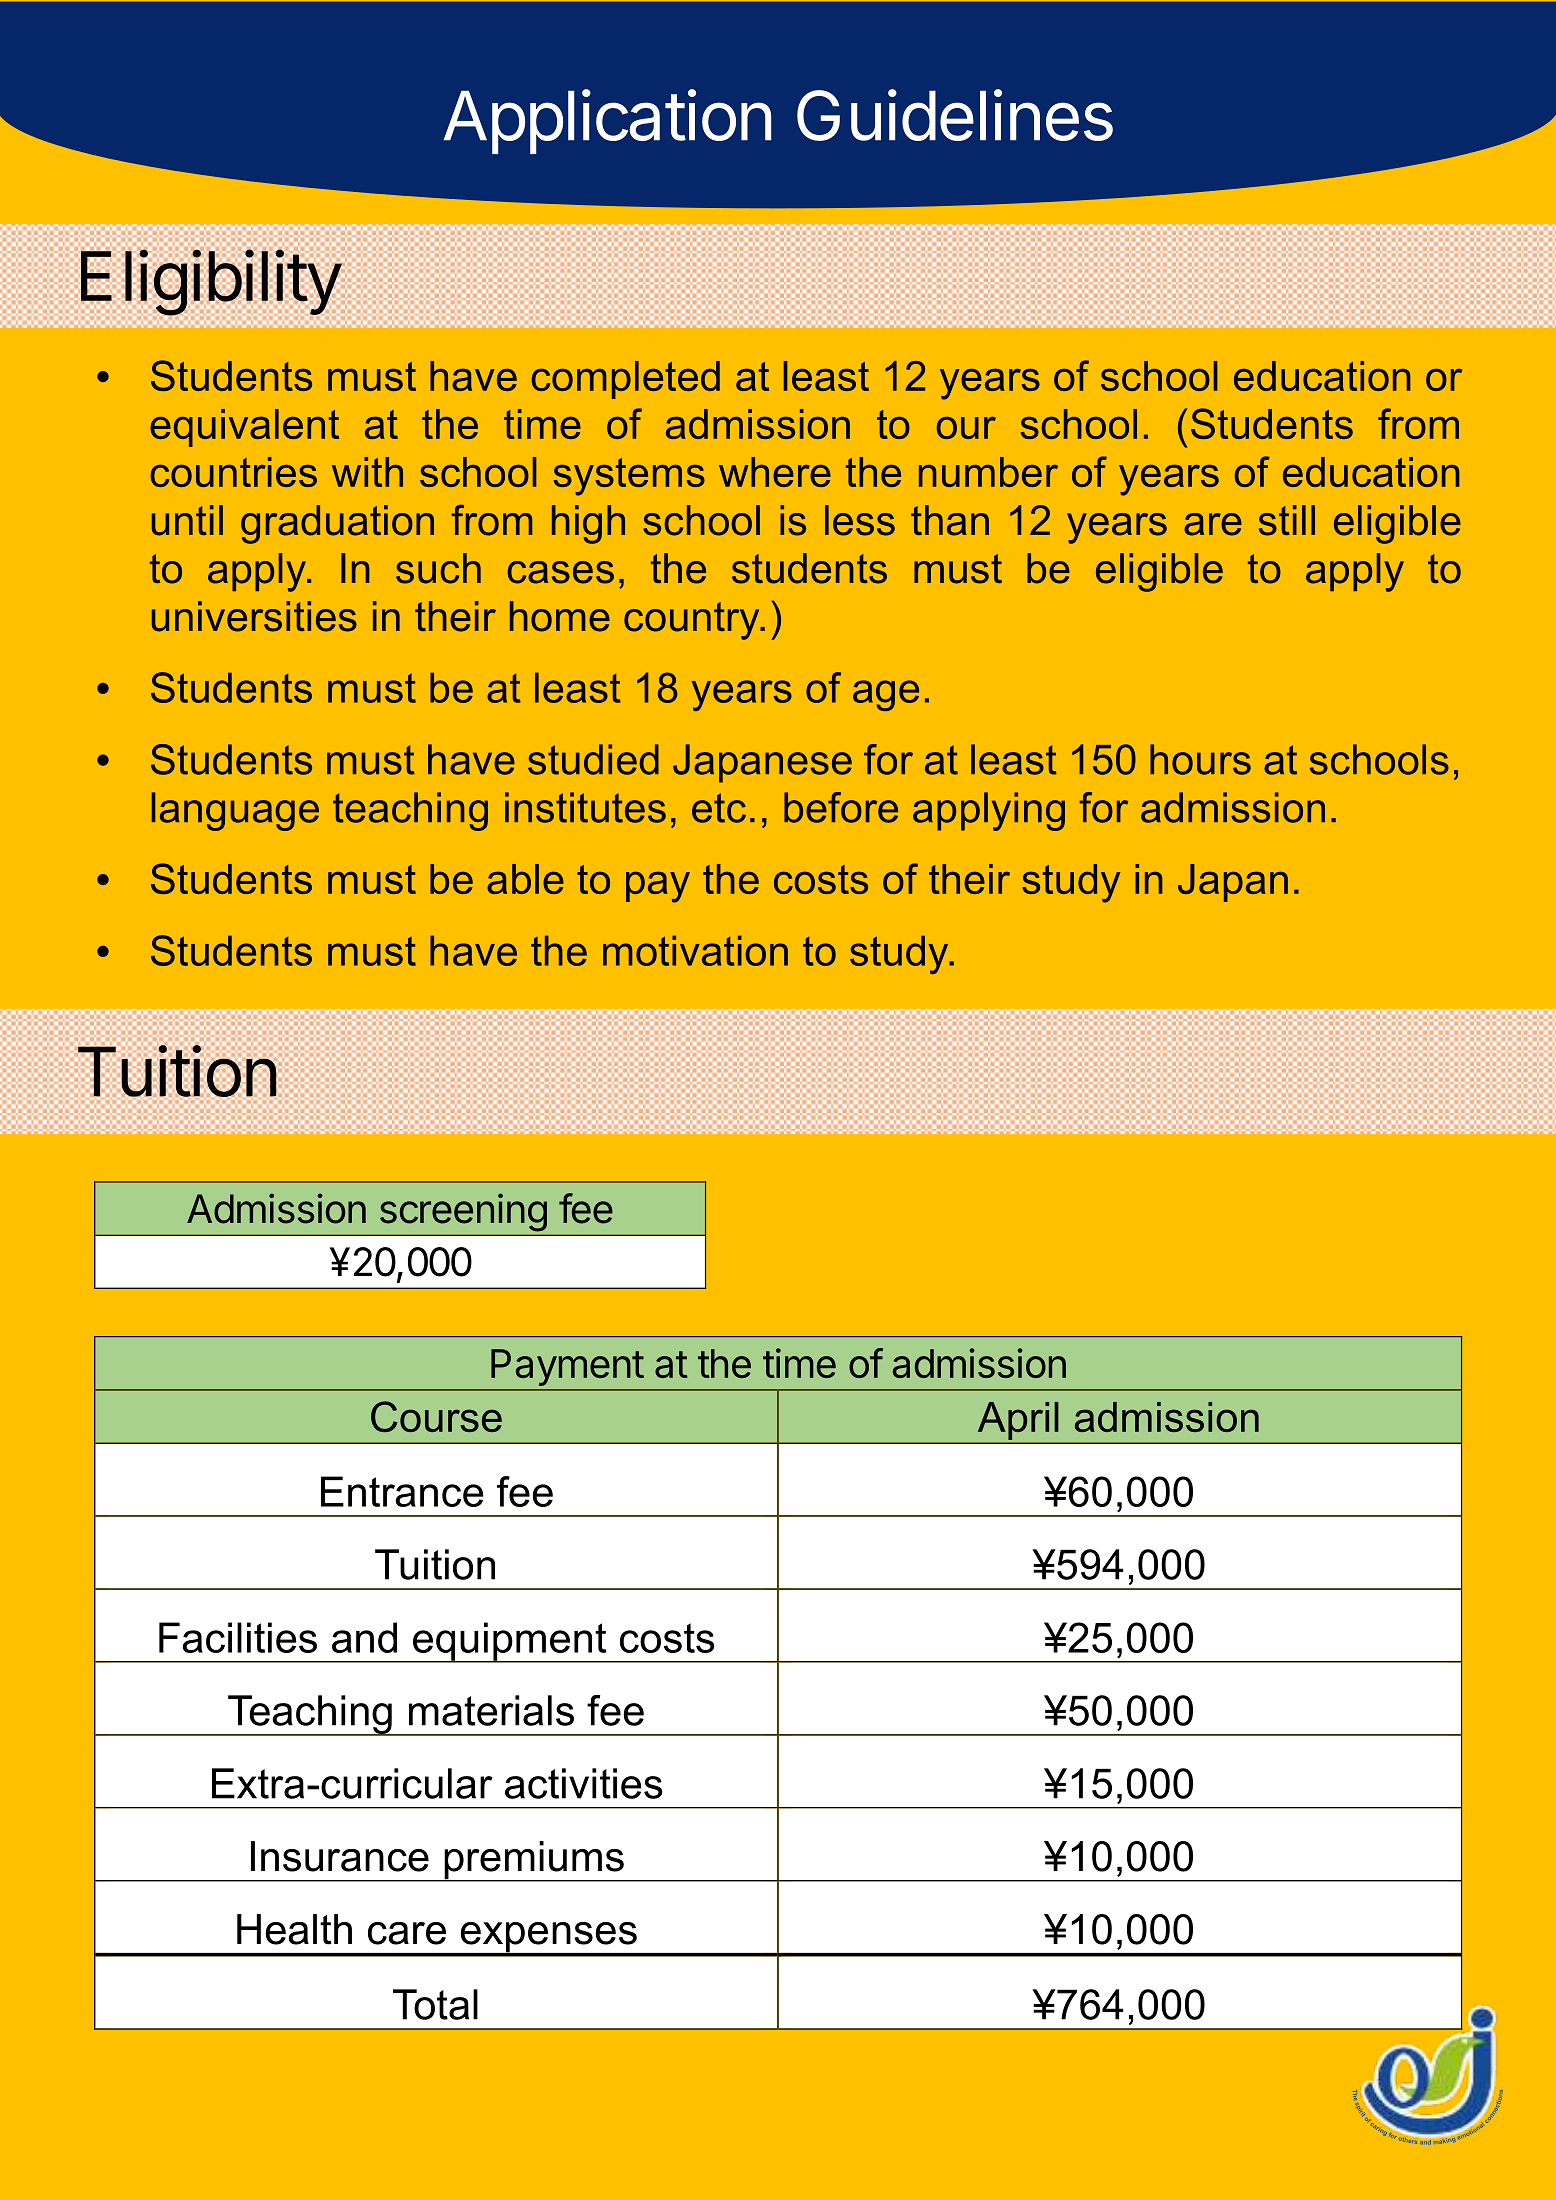 The image size is (1556, 2200). Describe the element at coordinates (337, 524) in the page. I see `graduation` at that location.
